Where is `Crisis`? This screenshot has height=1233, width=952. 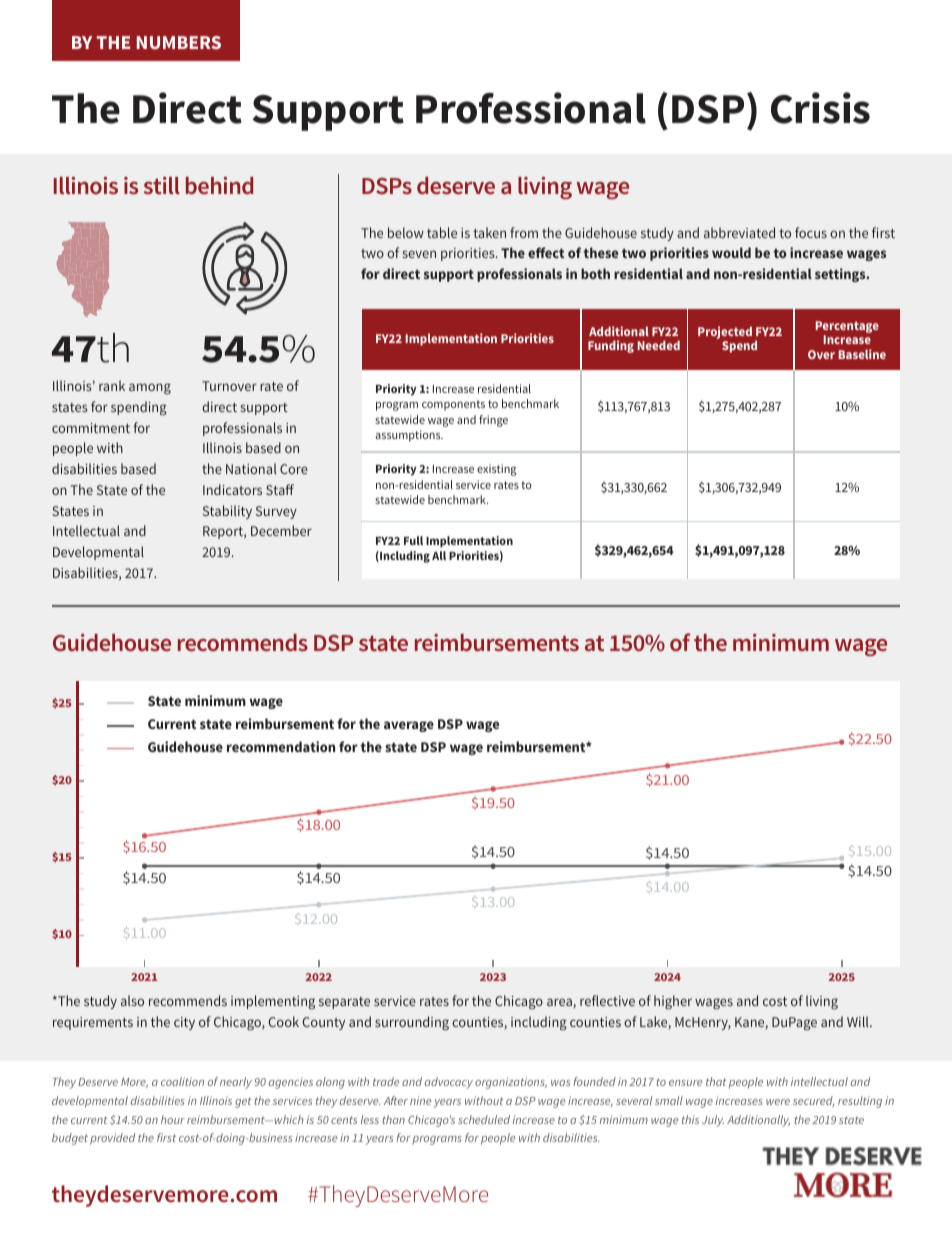
Crisis is located at coordinates (820, 108).
